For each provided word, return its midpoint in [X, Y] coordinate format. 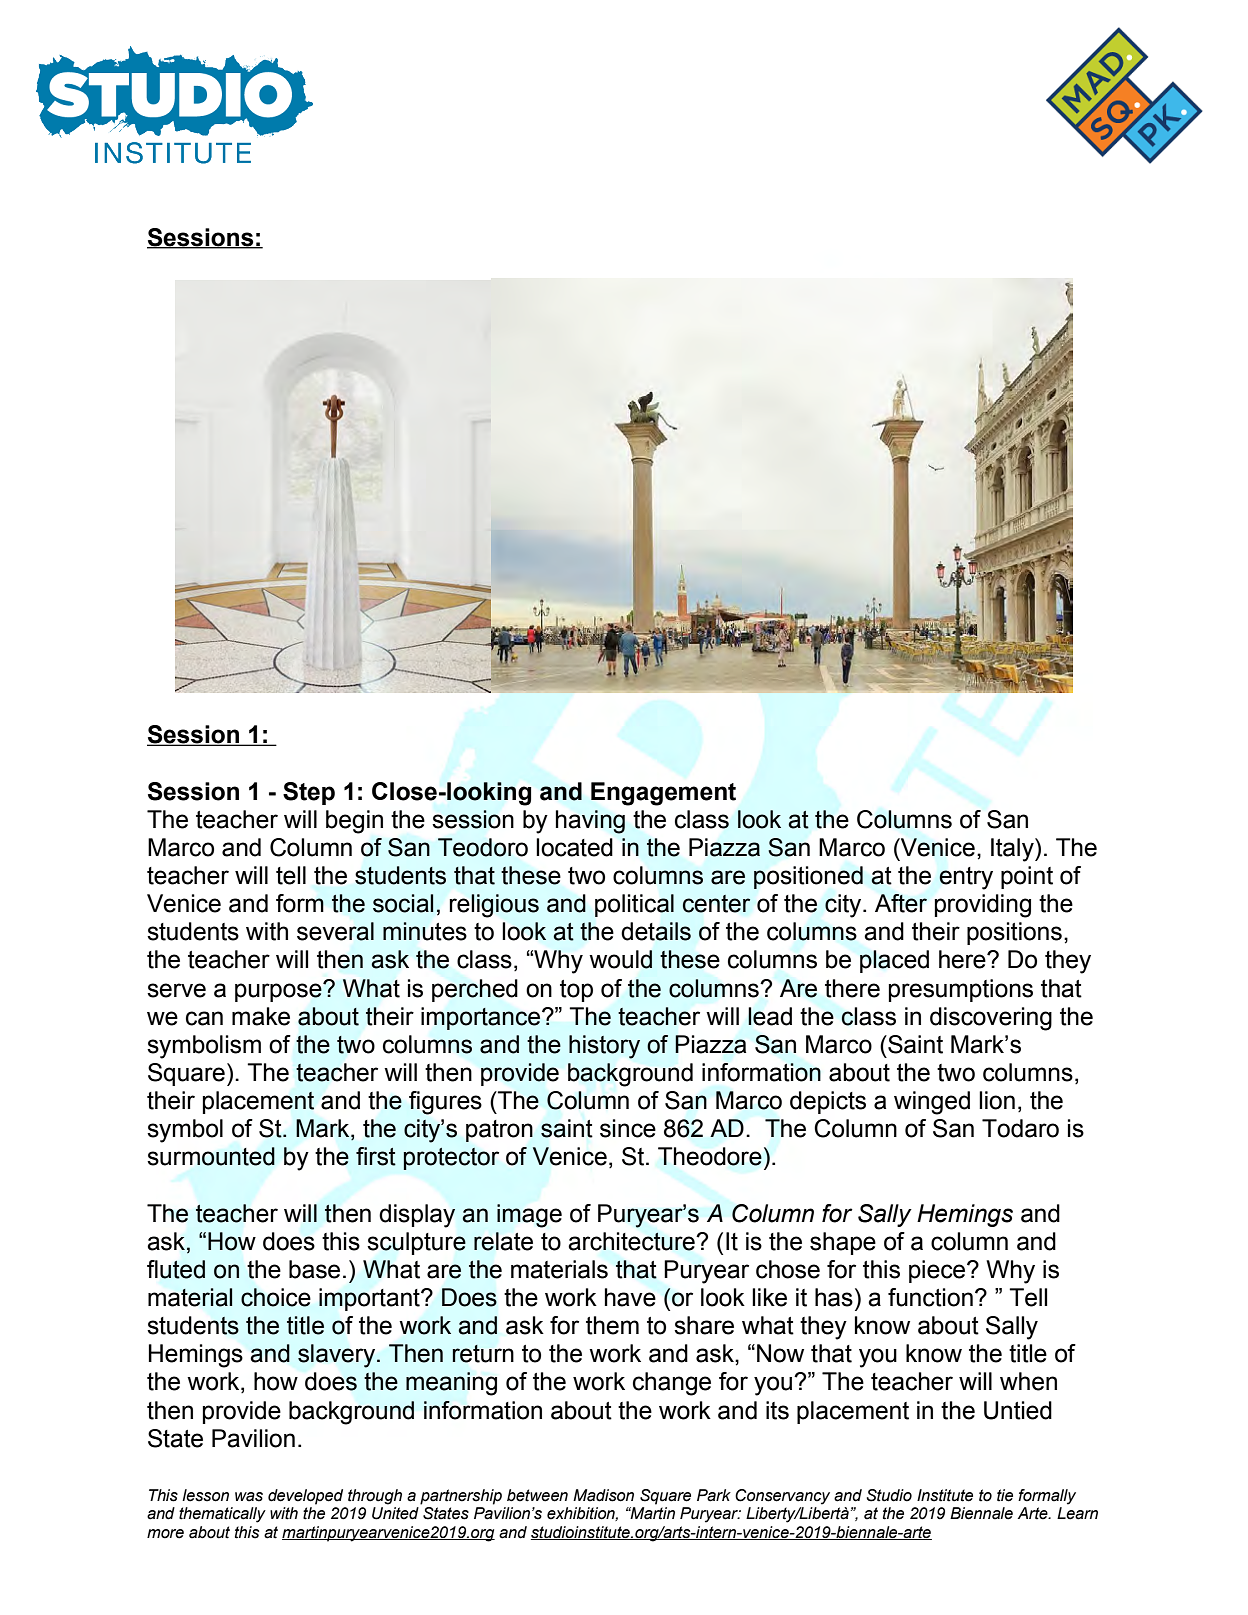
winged [932, 1103]
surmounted [211, 1156]
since [628, 1128]
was [249, 1497]
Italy [1013, 850]
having [590, 822]
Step [309, 793]
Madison [603, 1495]
